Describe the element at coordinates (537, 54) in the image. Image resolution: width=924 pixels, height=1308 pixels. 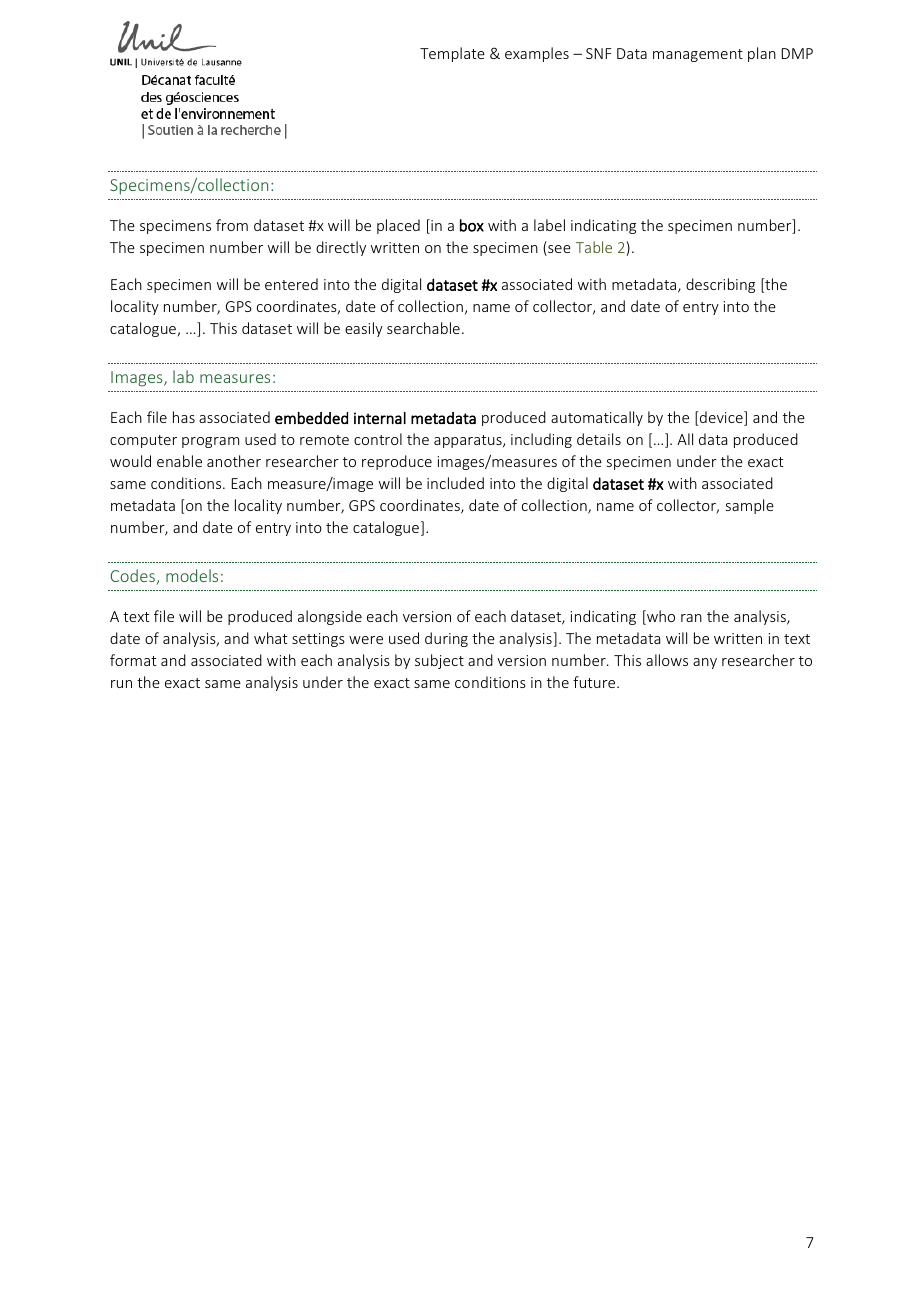
I see `examples` at that location.
